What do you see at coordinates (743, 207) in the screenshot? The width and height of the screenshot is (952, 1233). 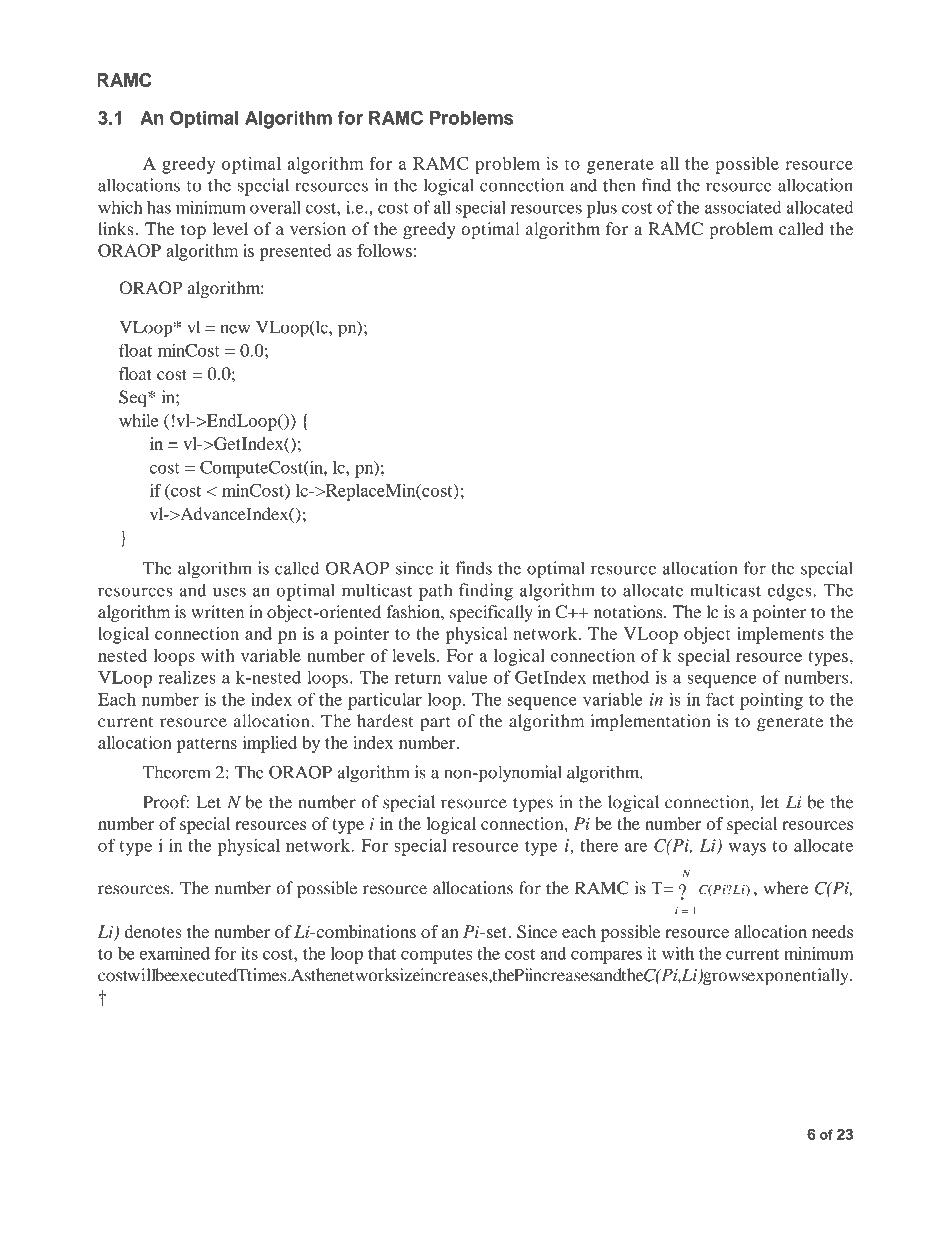 I see `associated` at bounding box center [743, 207].
